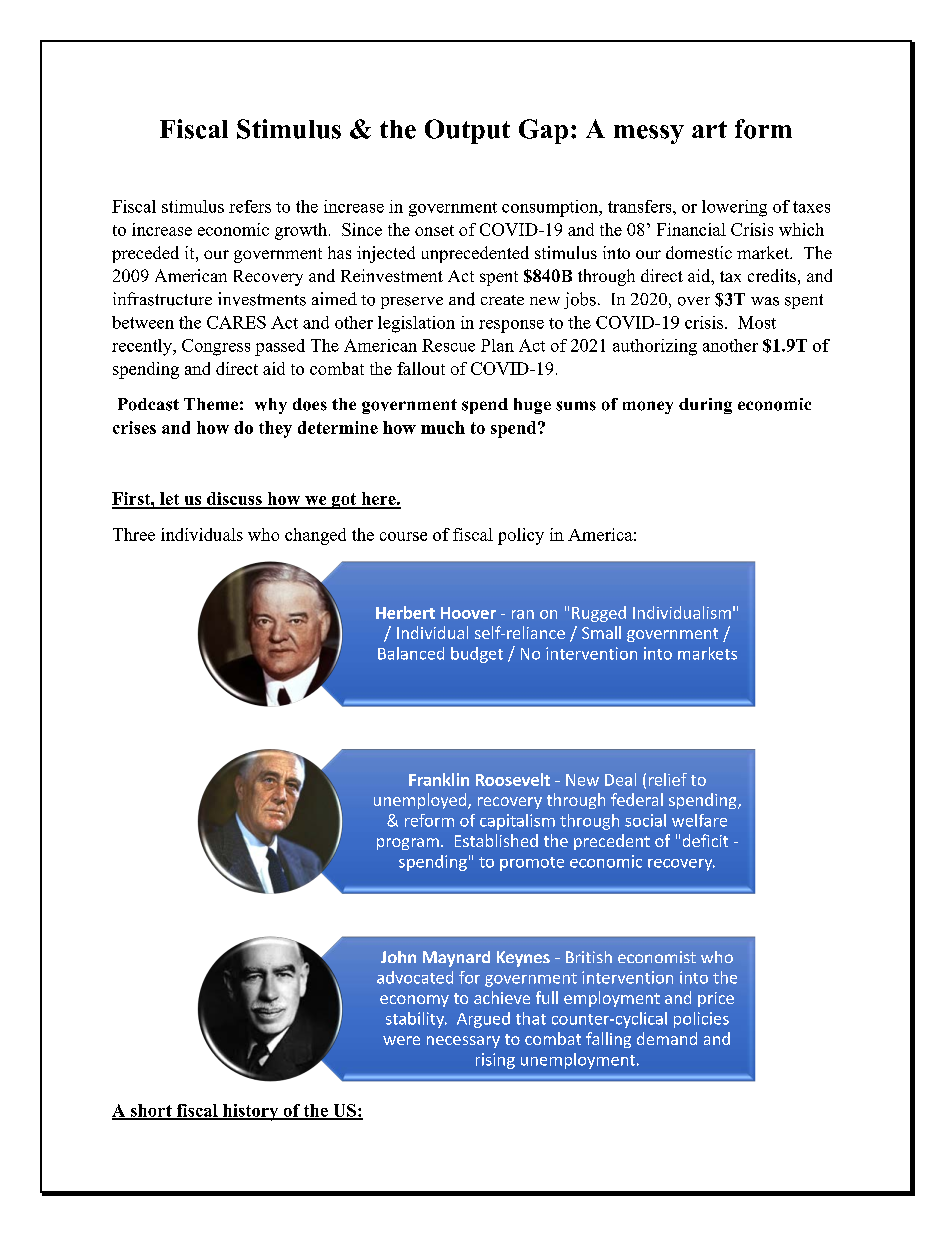  I want to click on rising, so click(495, 1061).
